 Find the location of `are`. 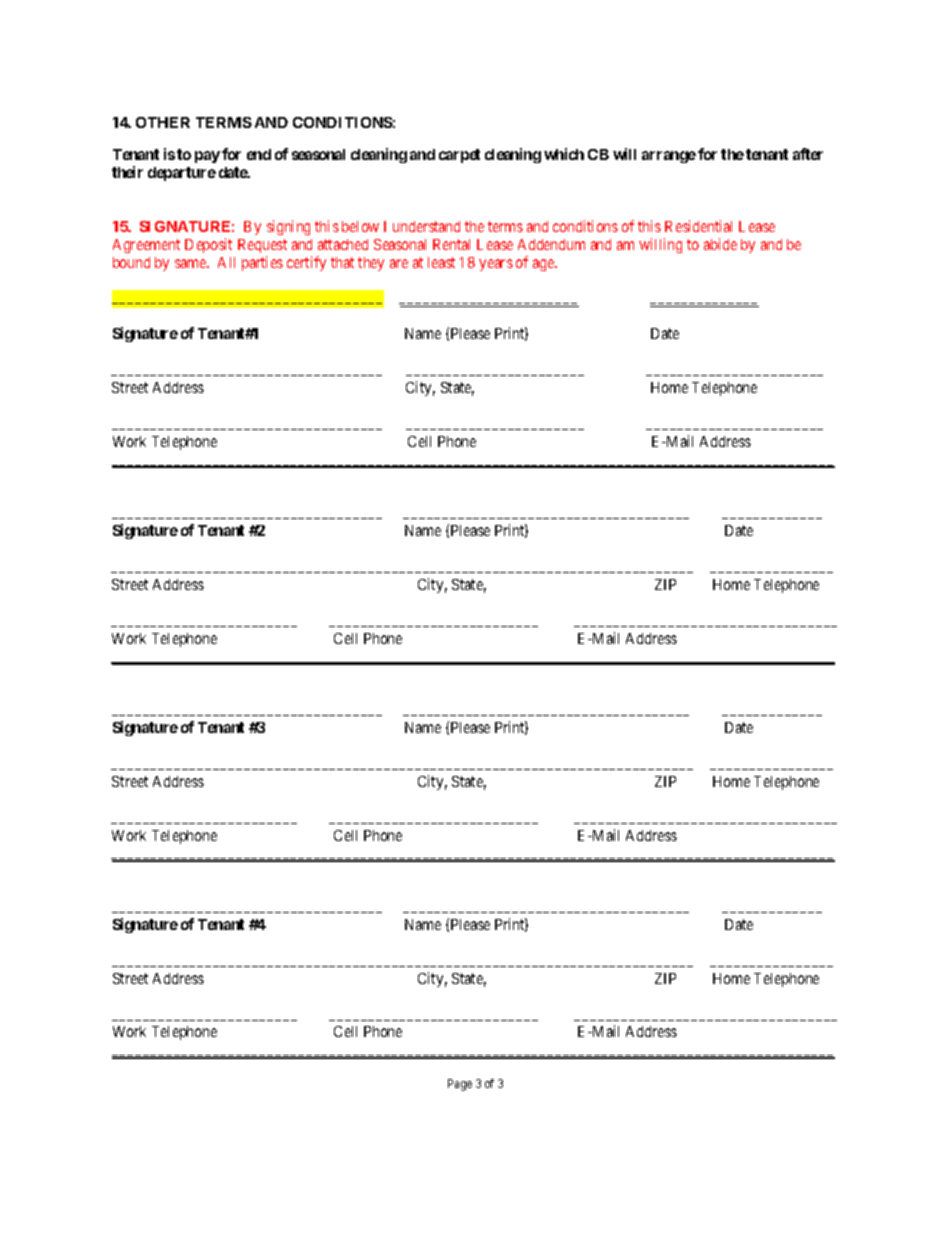

are is located at coordinates (399, 263).
